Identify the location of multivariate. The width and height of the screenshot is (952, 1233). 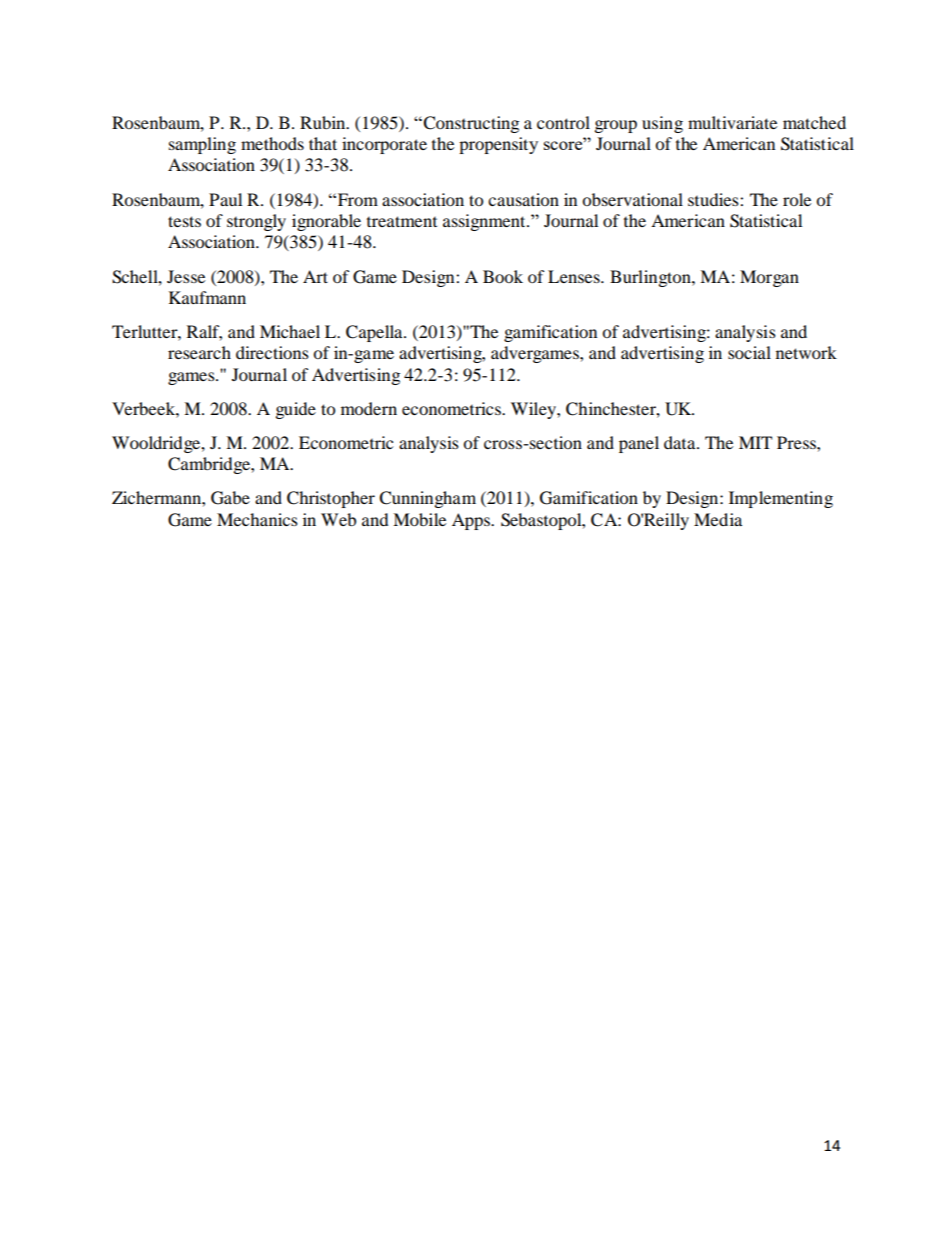
(732, 122).
